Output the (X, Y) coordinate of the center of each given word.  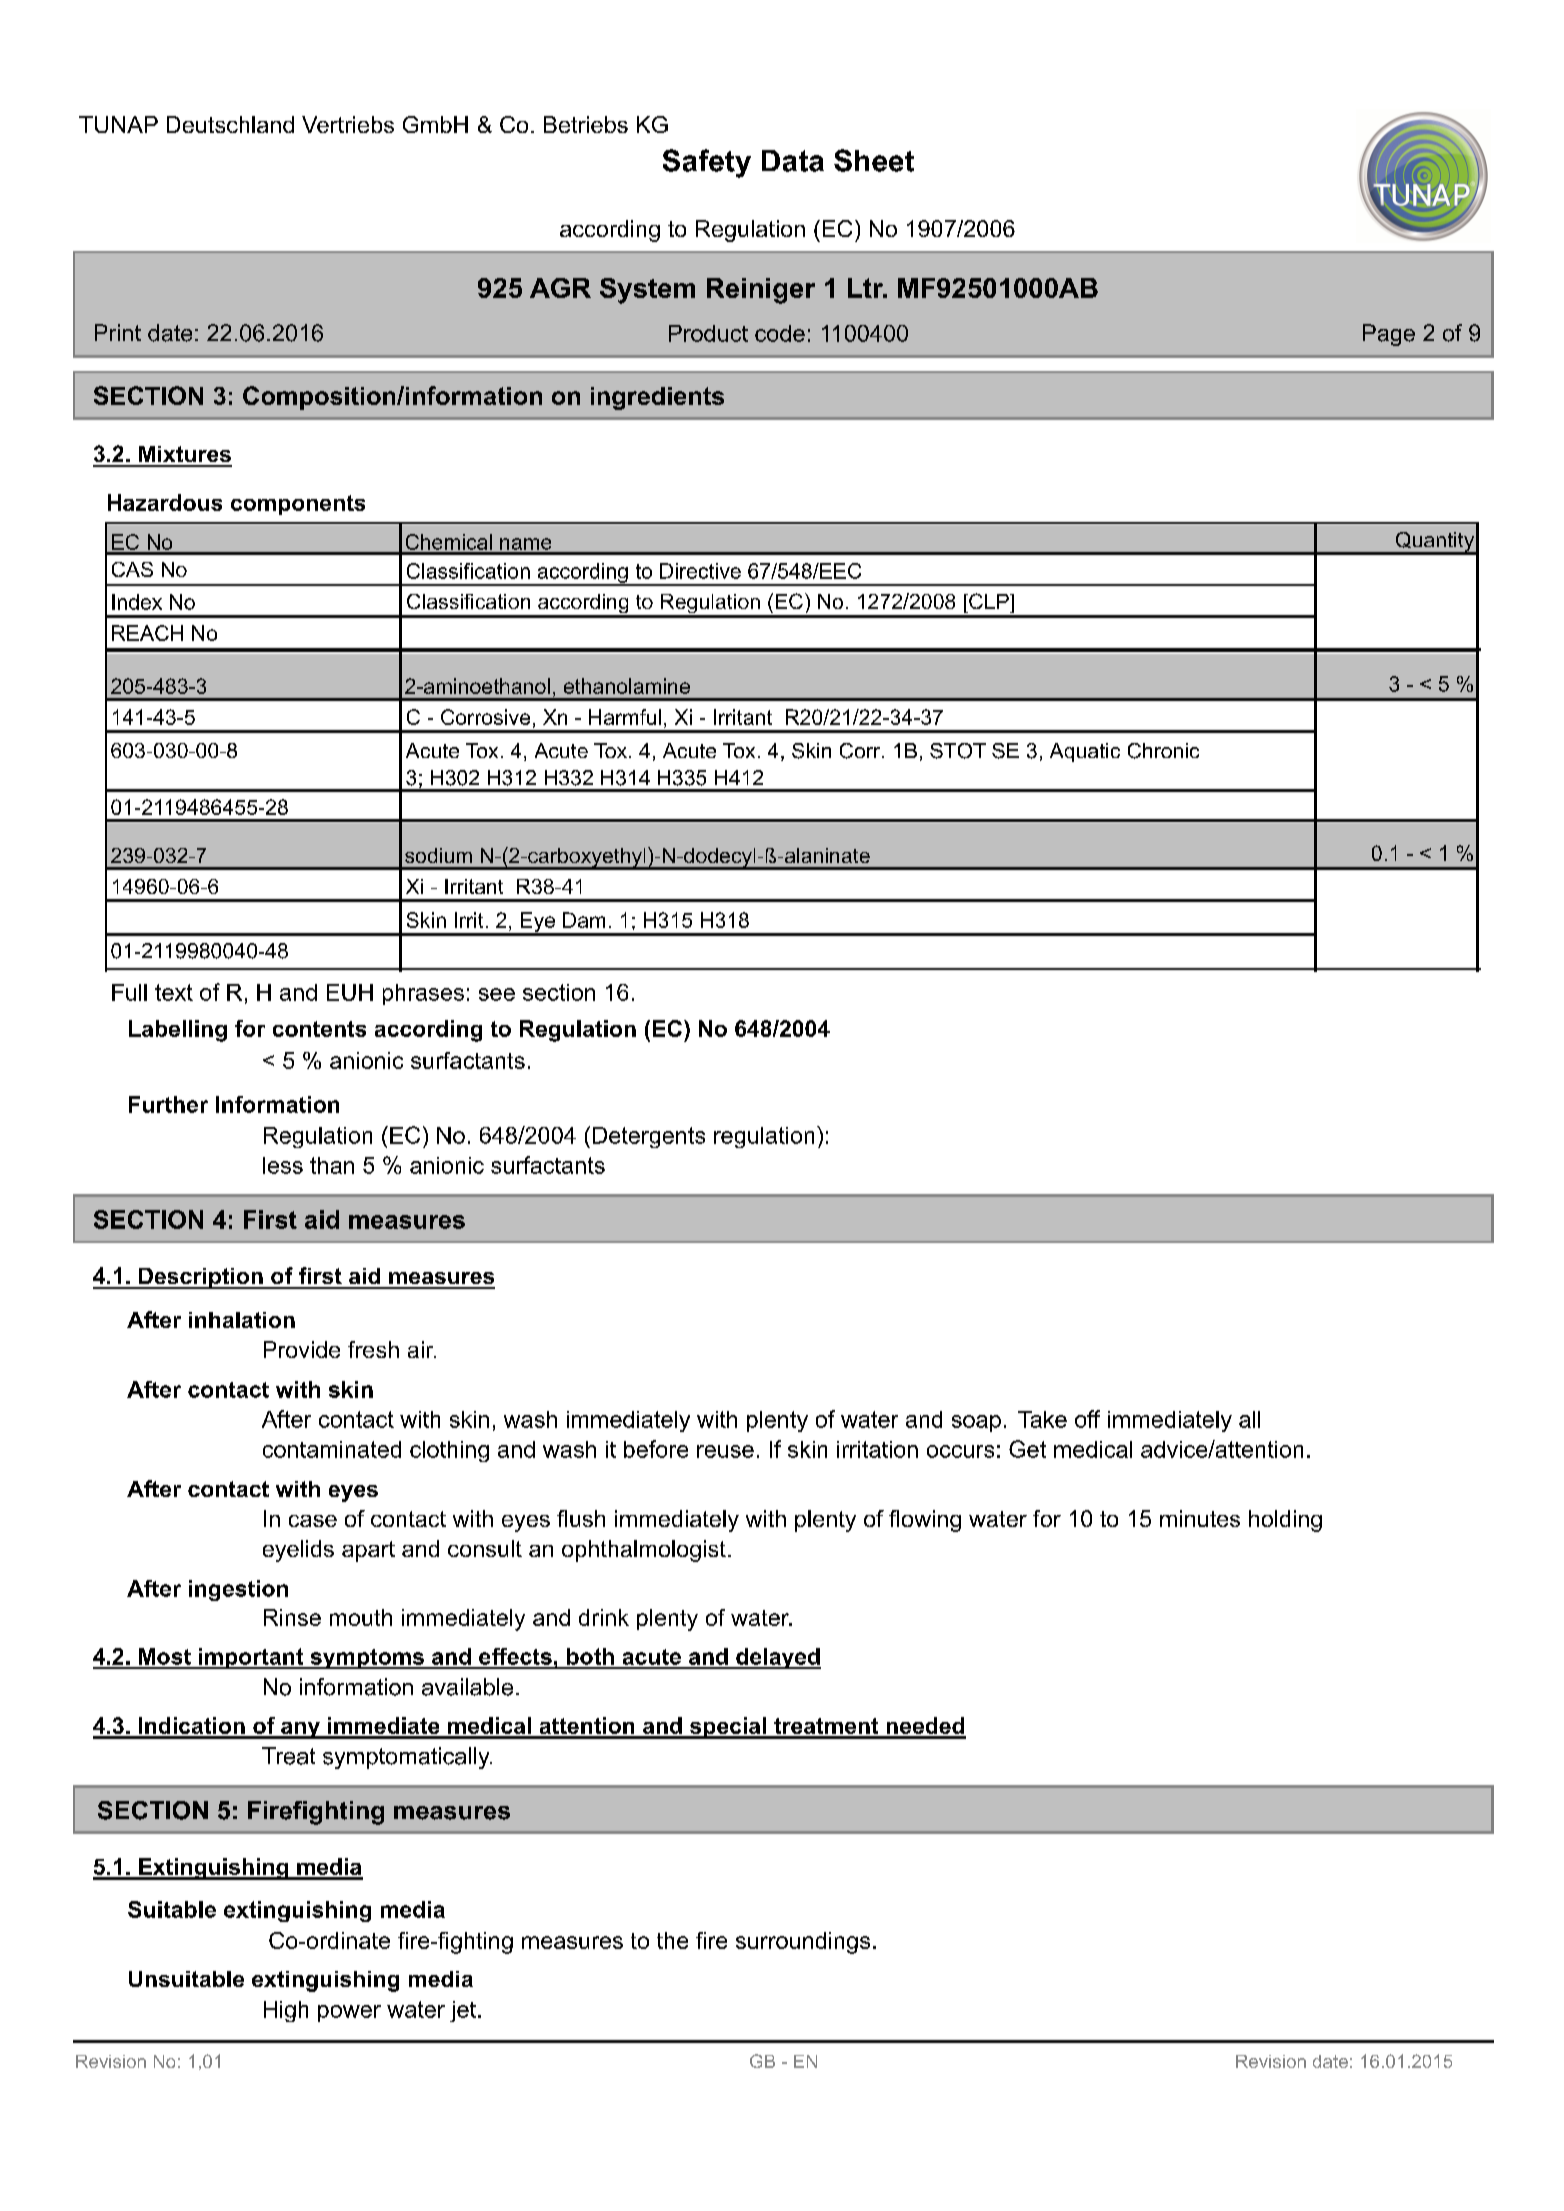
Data (793, 161)
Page (1389, 335)
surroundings (803, 1943)
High (286, 2011)
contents (319, 1029)
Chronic (1163, 751)
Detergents (649, 1137)
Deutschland (230, 124)
